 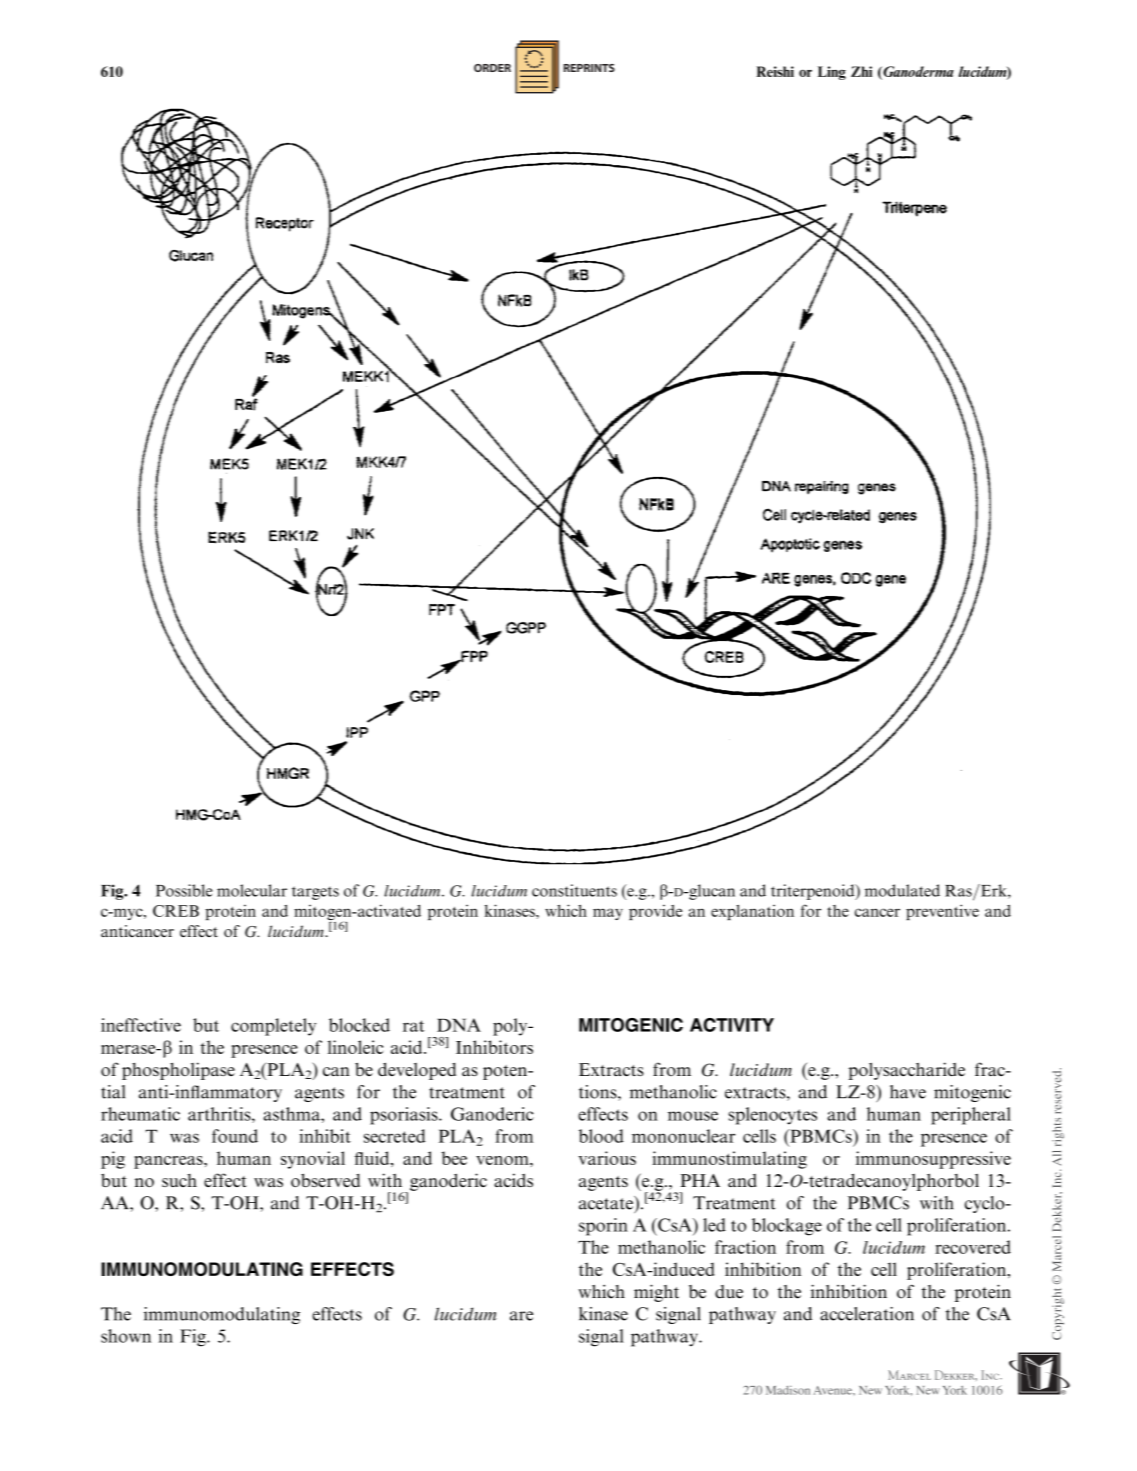 I want to click on modulated, so click(x=902, y=890).
